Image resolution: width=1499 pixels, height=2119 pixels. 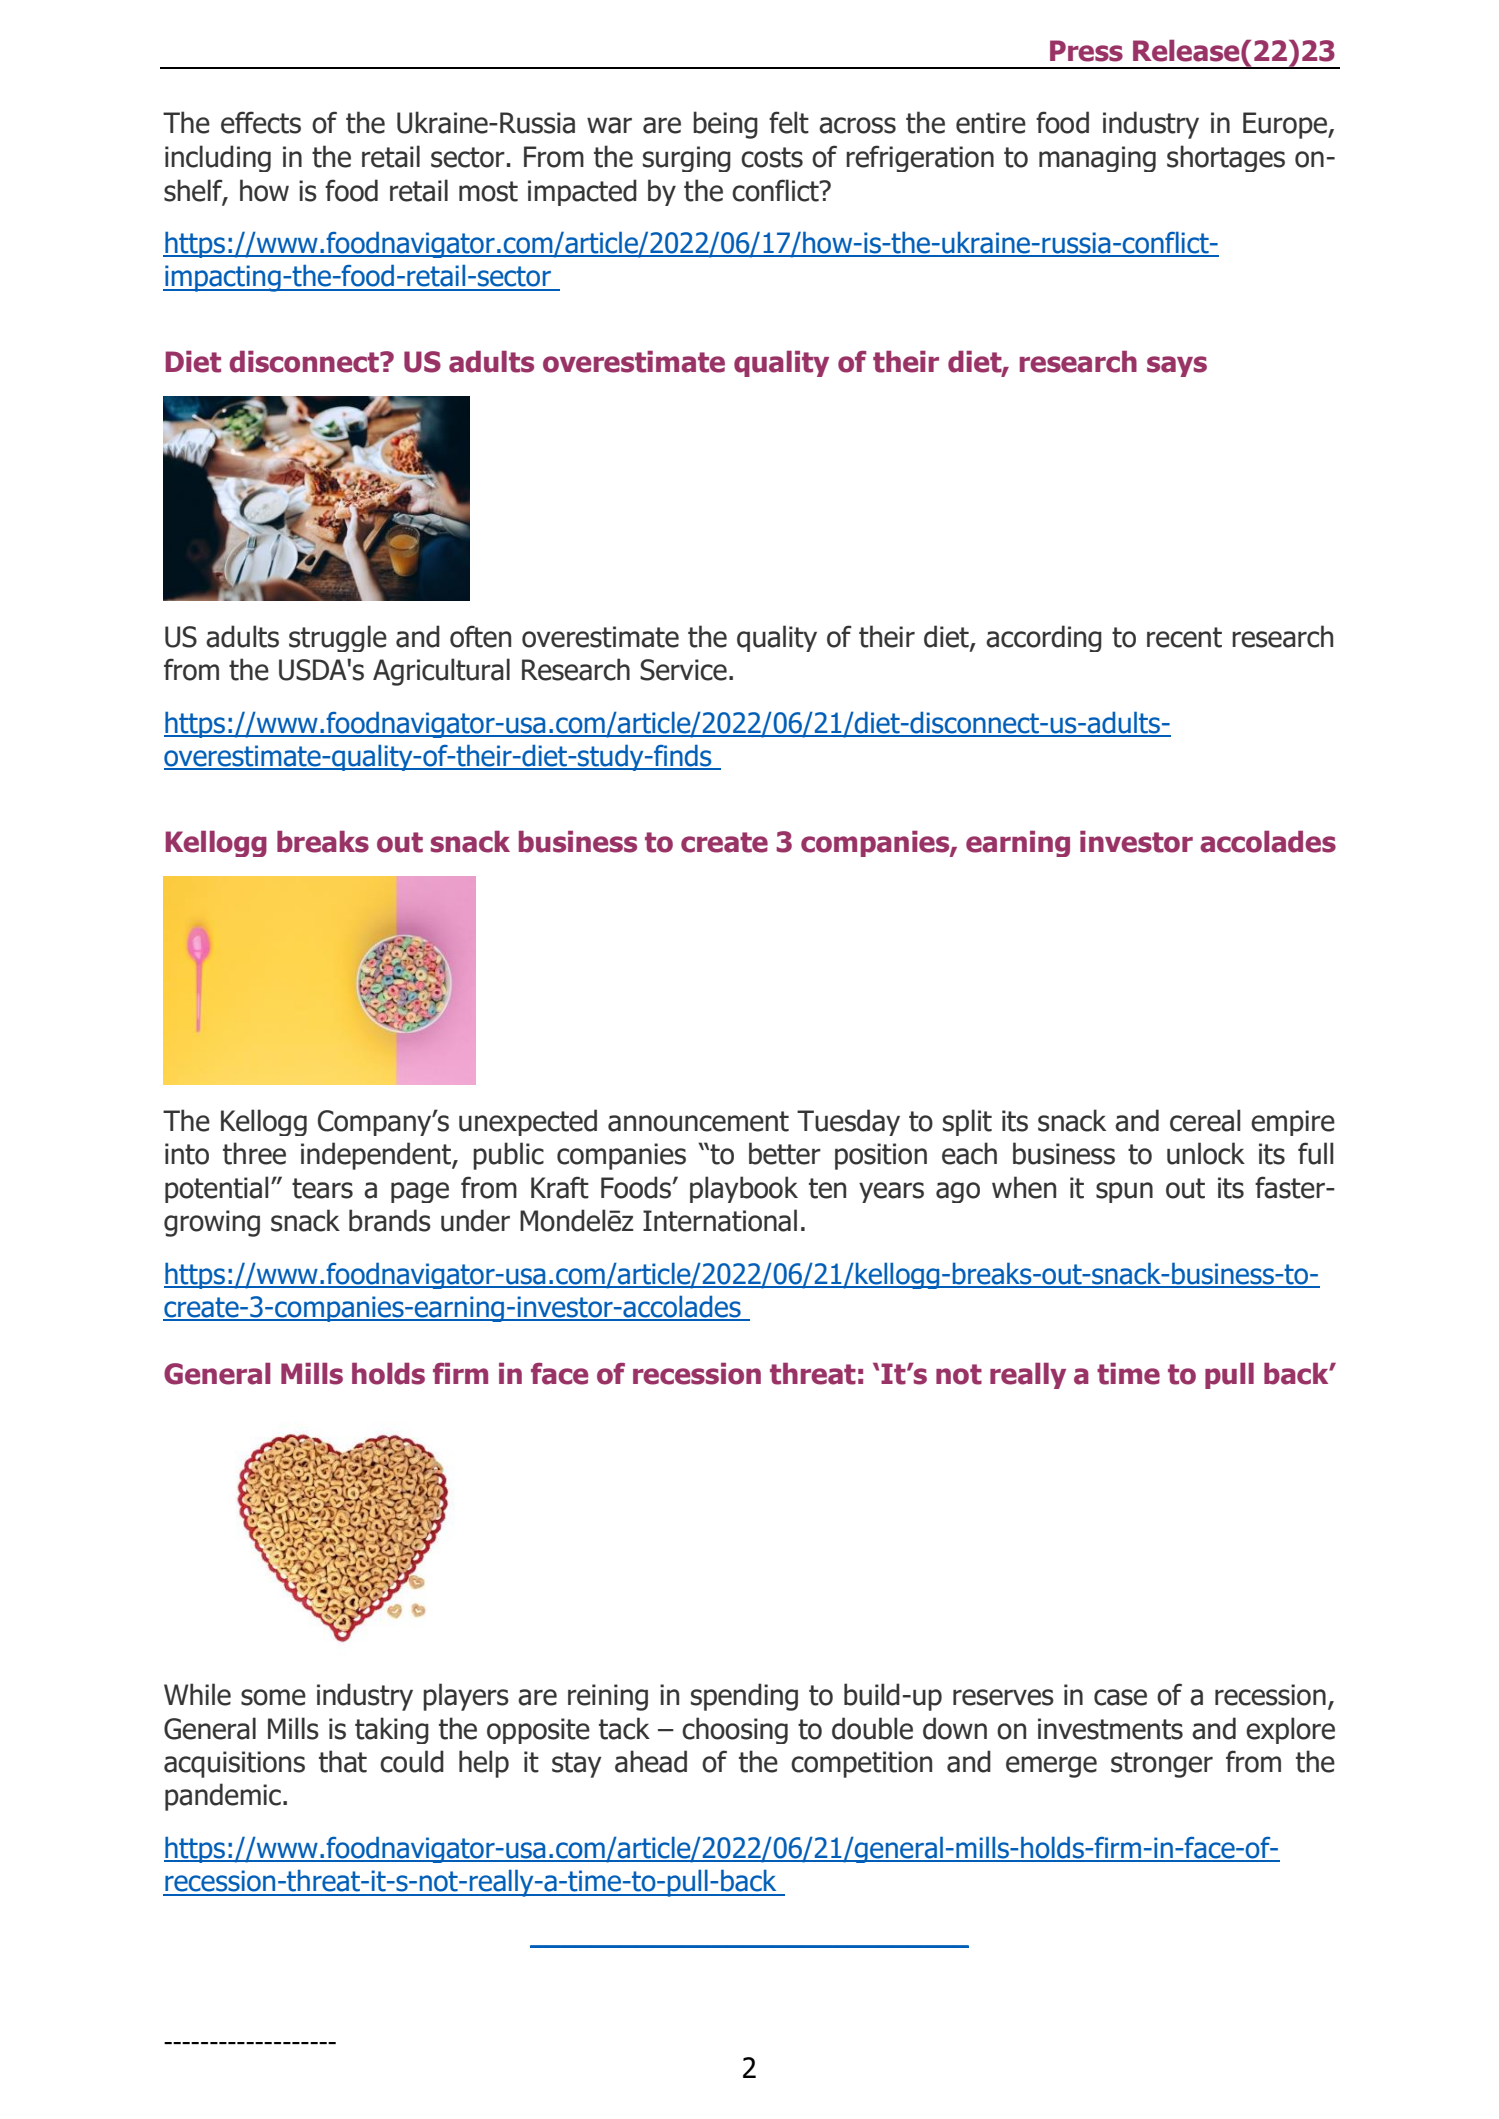 What do you see at coordinates (441, 672) in the page?
I see `Agricultural` at bounding box center [441, 672].
